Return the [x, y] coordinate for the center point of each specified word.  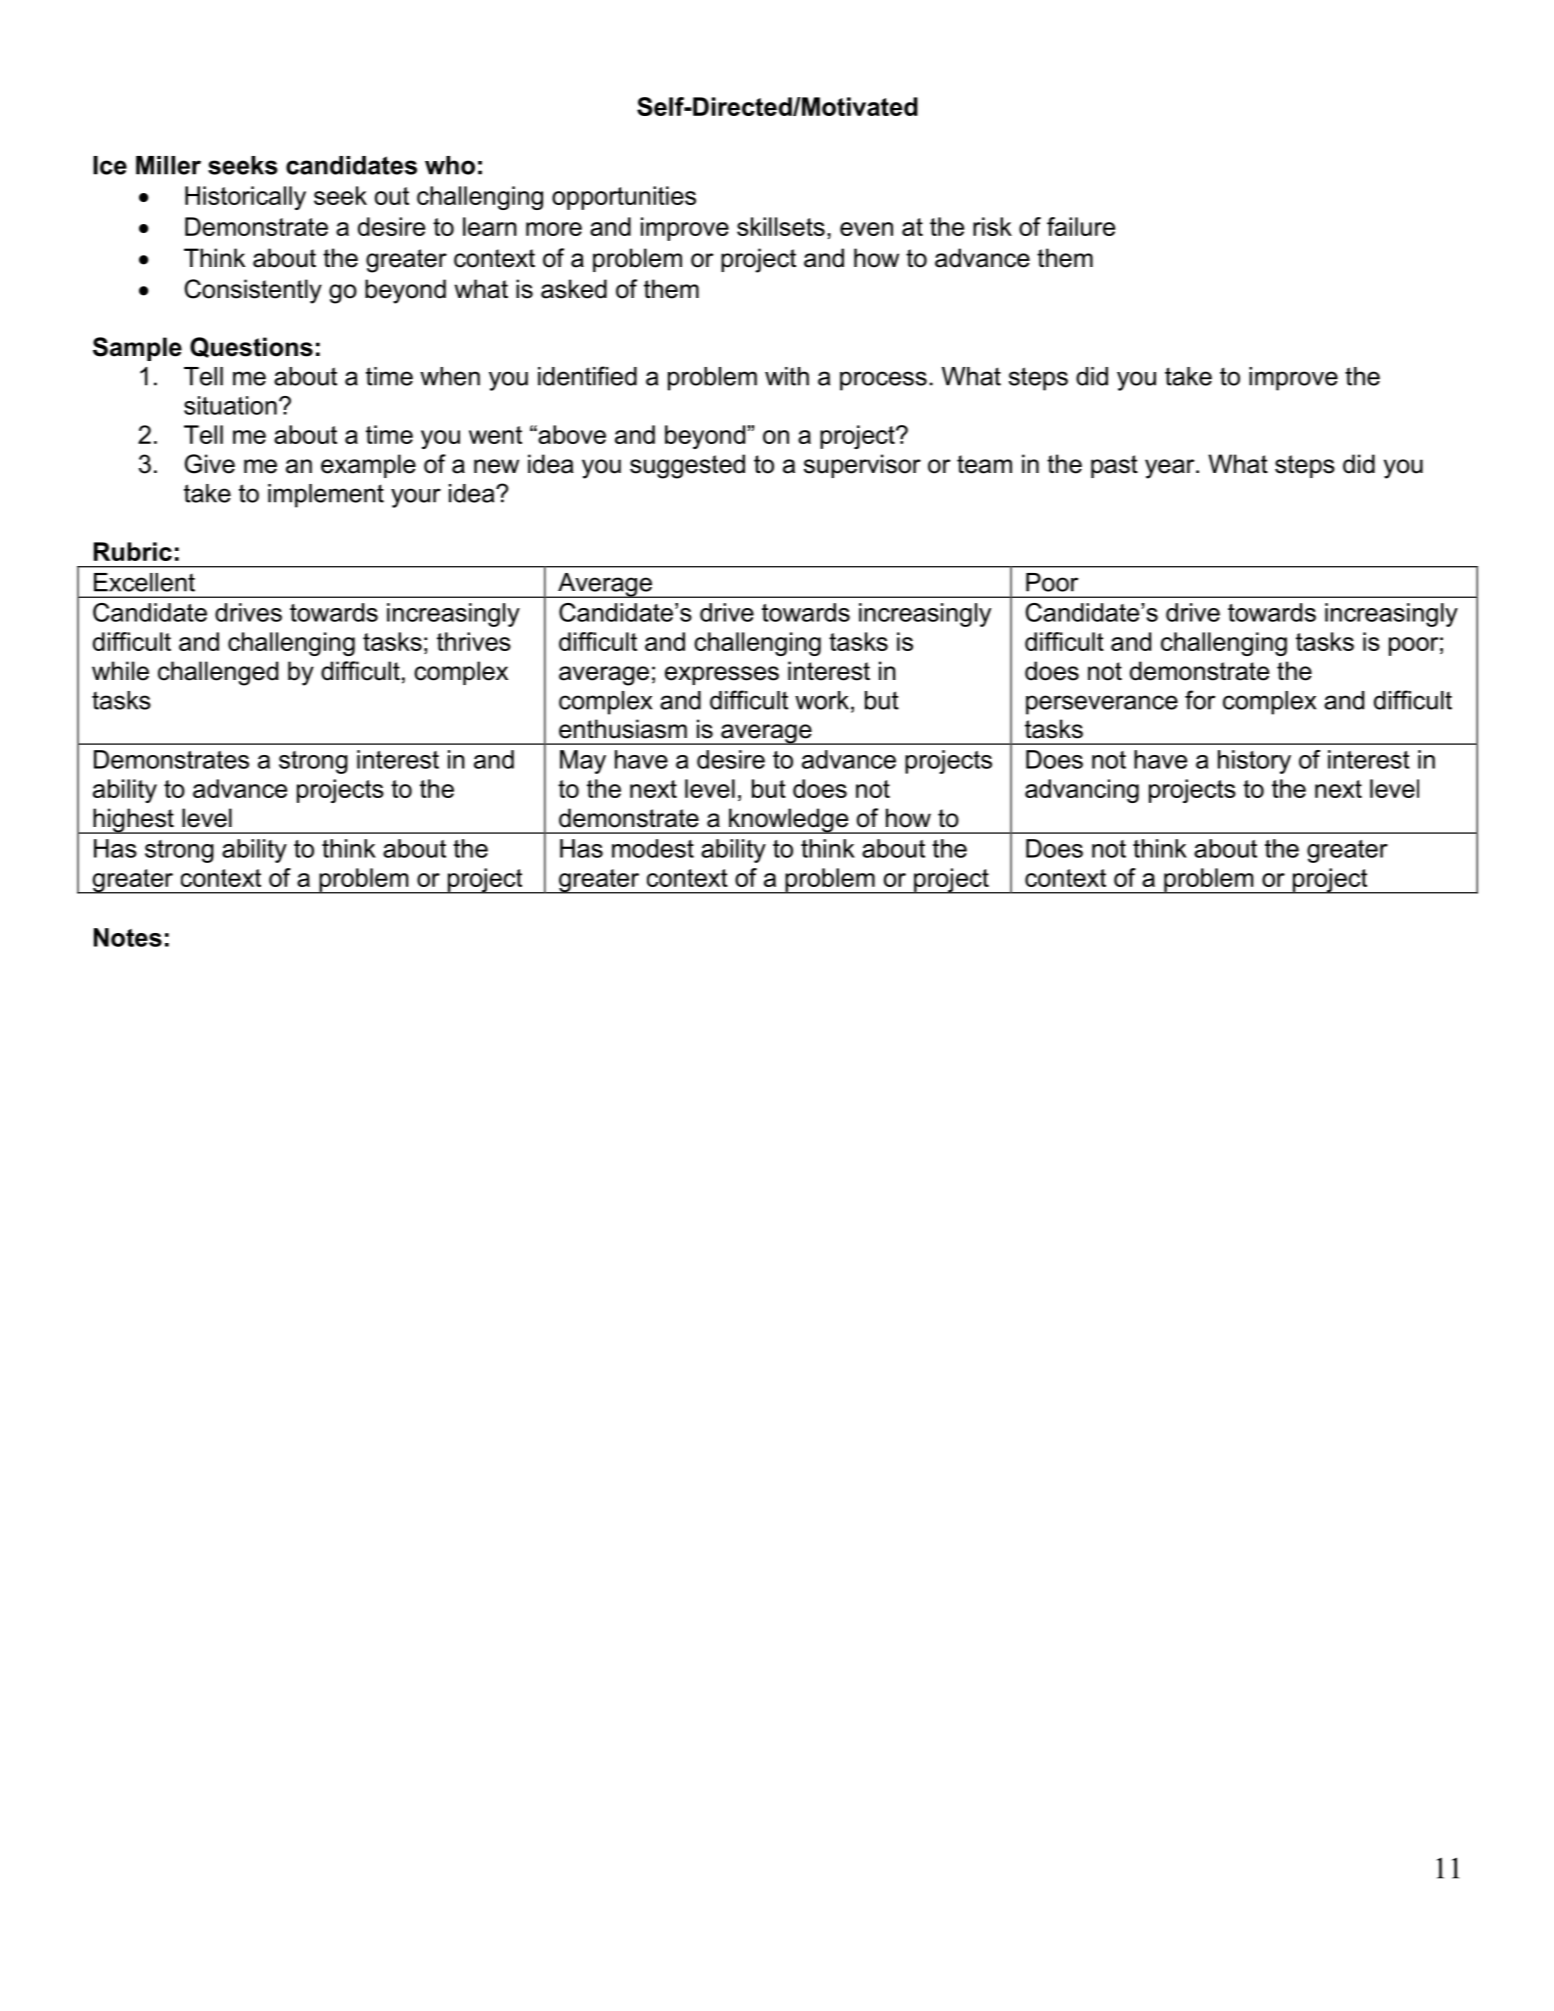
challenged [218, 673]
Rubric [133, 551]
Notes [128, 937]
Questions [251, 347]
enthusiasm [623, 729]
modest [653, 848]
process [883, 381]
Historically [245, 198]
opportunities [624, 198]
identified [587, 376]
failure [1081, 226]
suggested [687, 466]
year [1171, 469]
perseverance [1102, 705]
